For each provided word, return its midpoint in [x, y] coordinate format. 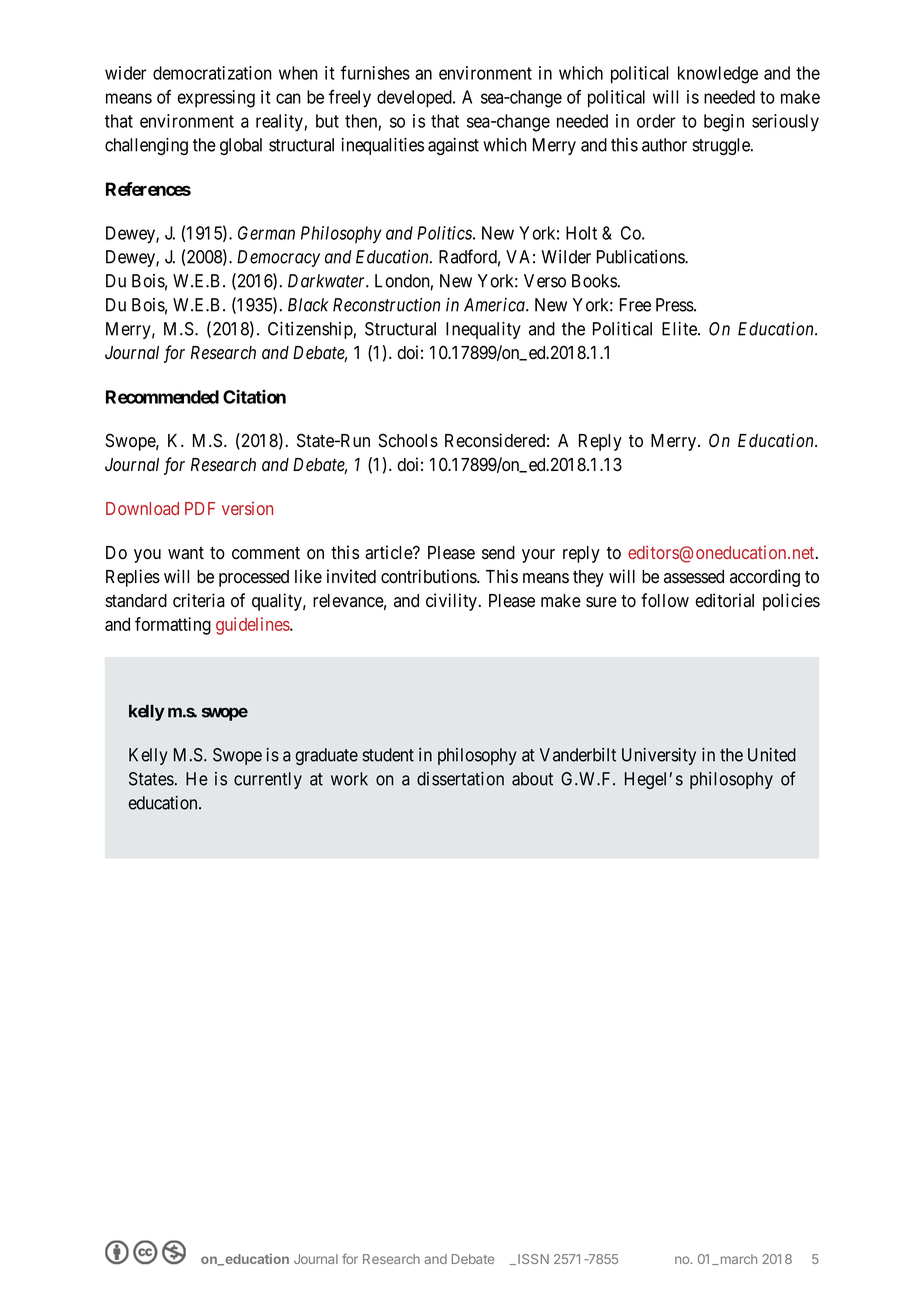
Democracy [278, 258]
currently [268, 780]
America [495, 305]
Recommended [162, 397]
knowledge [718, 75]
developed [415, 99]
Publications [641, 257]
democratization [212, 73]
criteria [199, 600]
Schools [408, 440]
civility [451, 602]
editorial [724, 600]
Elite [680, 329]
